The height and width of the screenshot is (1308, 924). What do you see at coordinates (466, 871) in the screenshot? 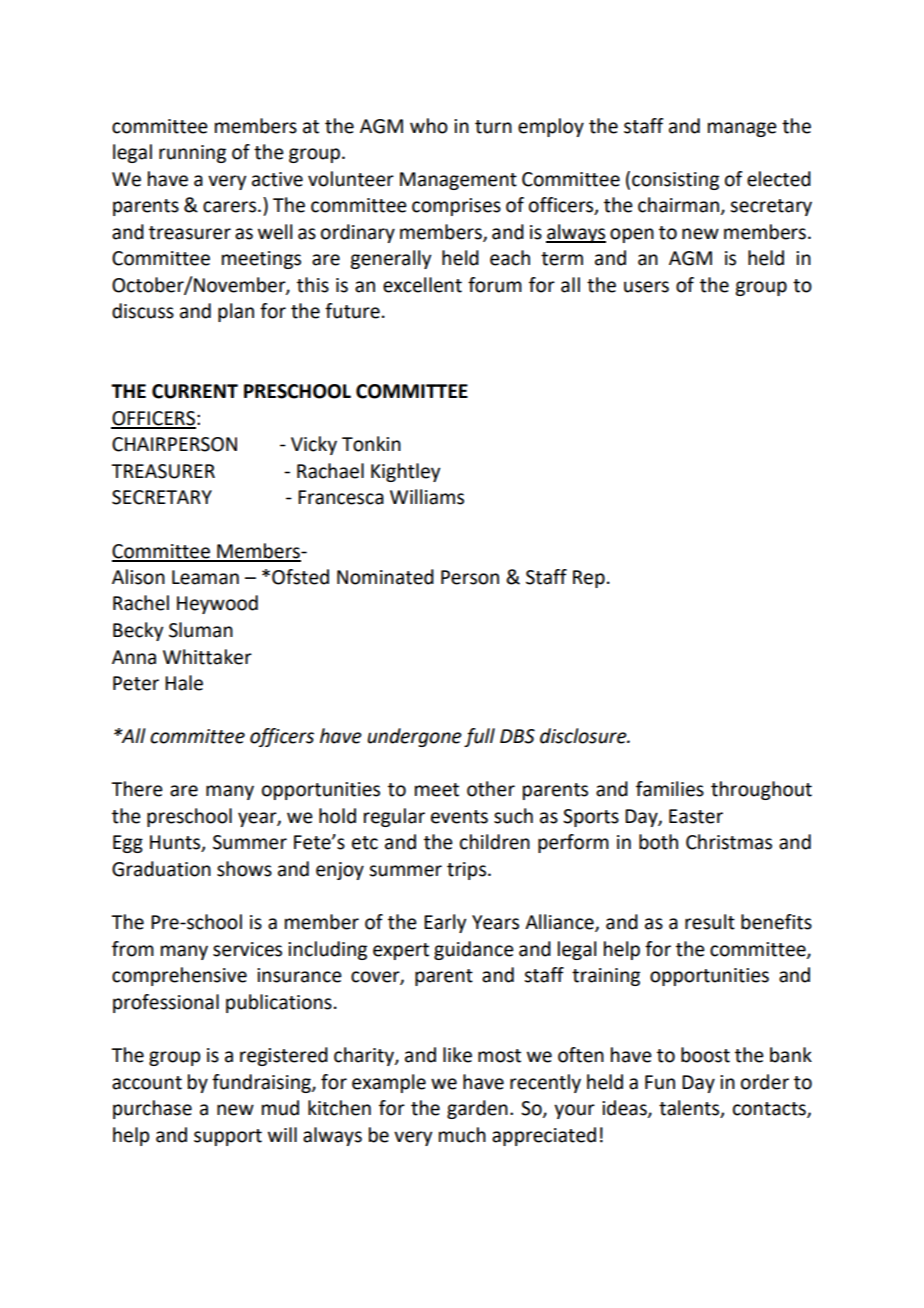
I see `trips` at bounding box center [466, 871].
